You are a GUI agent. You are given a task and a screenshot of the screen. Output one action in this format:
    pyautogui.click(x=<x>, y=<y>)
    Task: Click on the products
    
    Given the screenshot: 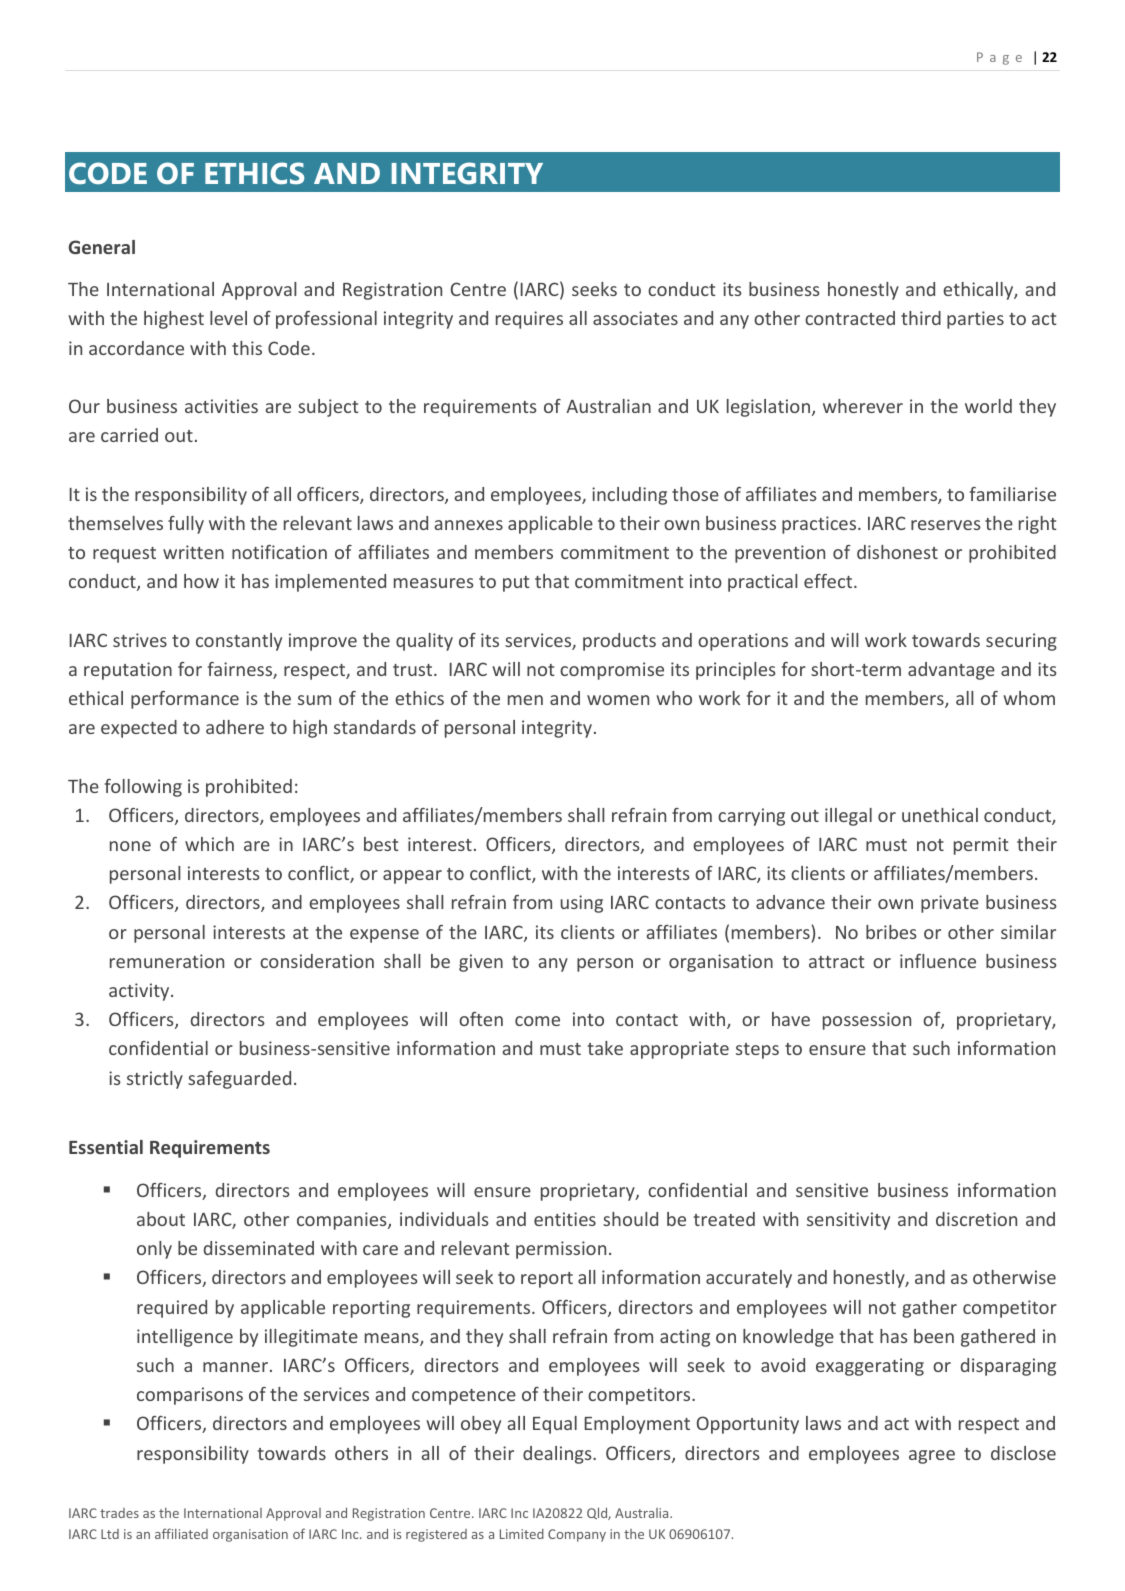 What is the action you would take?
    pyautogui.click(x=619, y=642)
